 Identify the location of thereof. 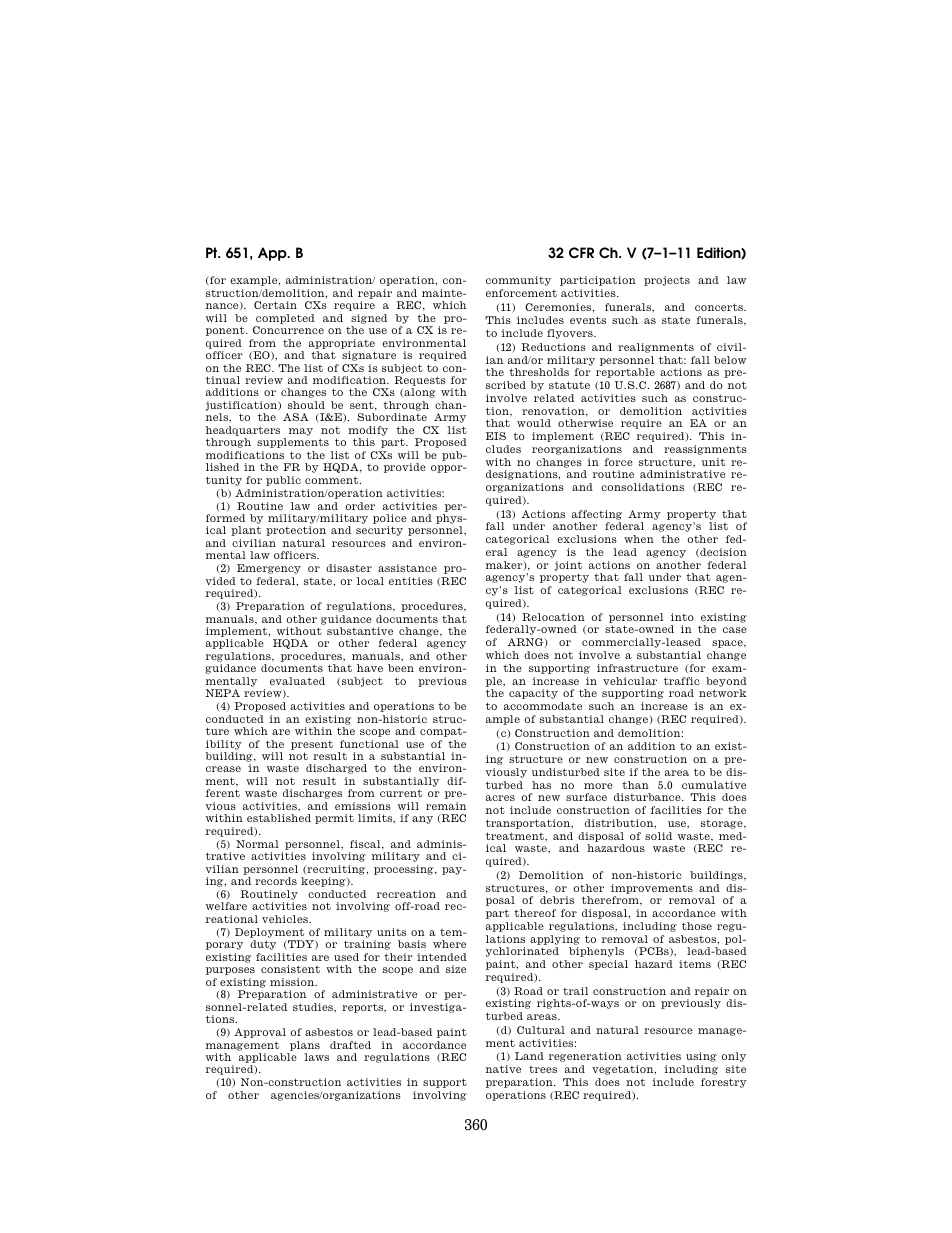
(535, 913).
